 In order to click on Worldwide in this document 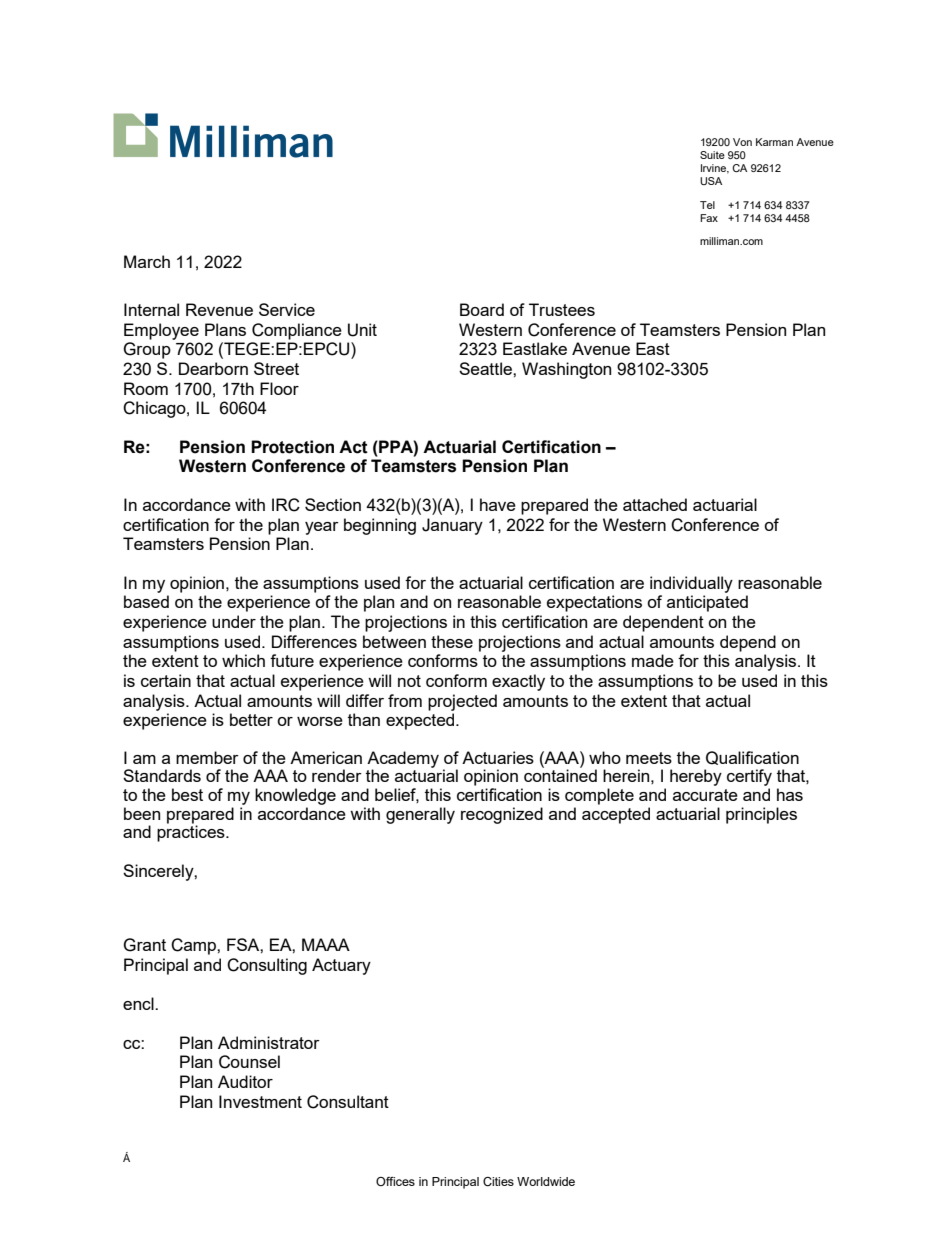, I will do `click(546, 1181)`.
